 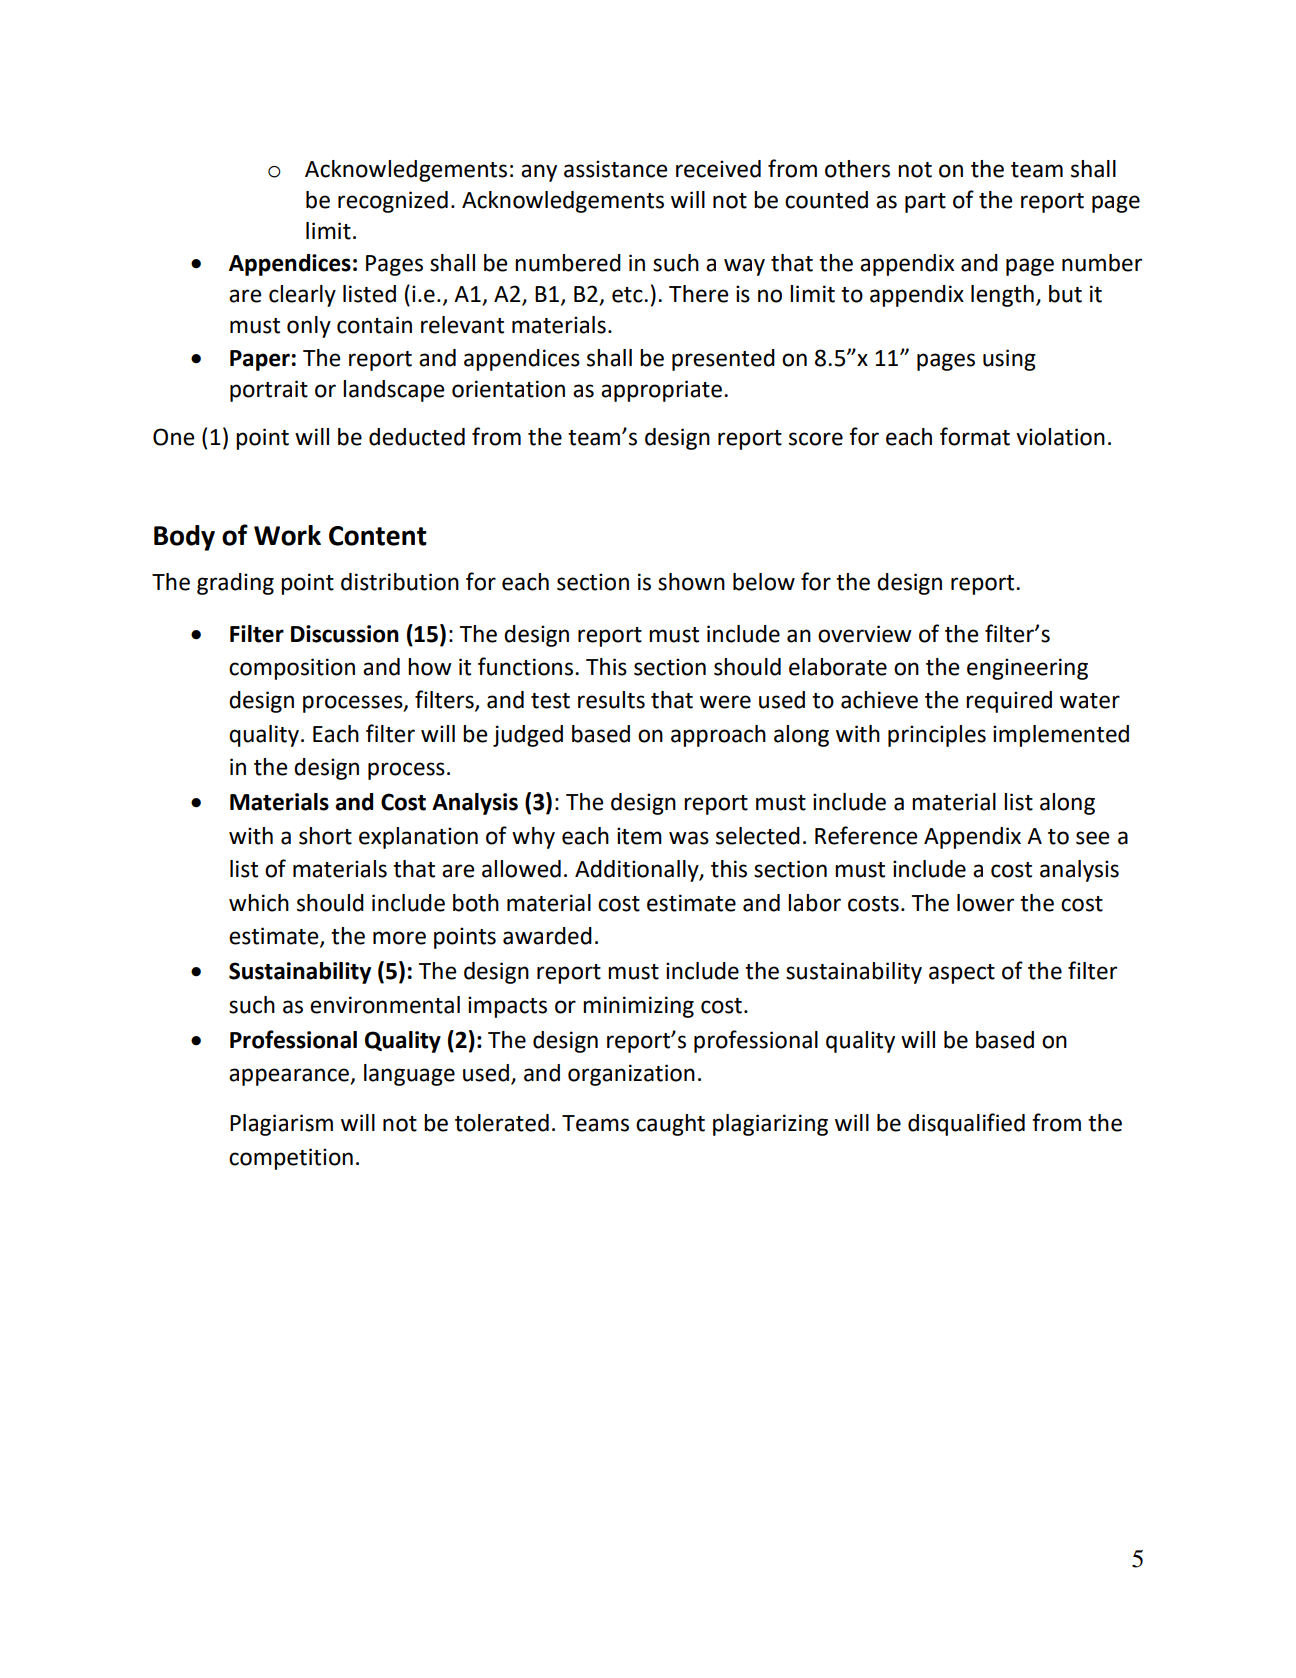 What do you see at coordinates (925, 203) in the document?
I see `part` at bounding box center [925, 203].
